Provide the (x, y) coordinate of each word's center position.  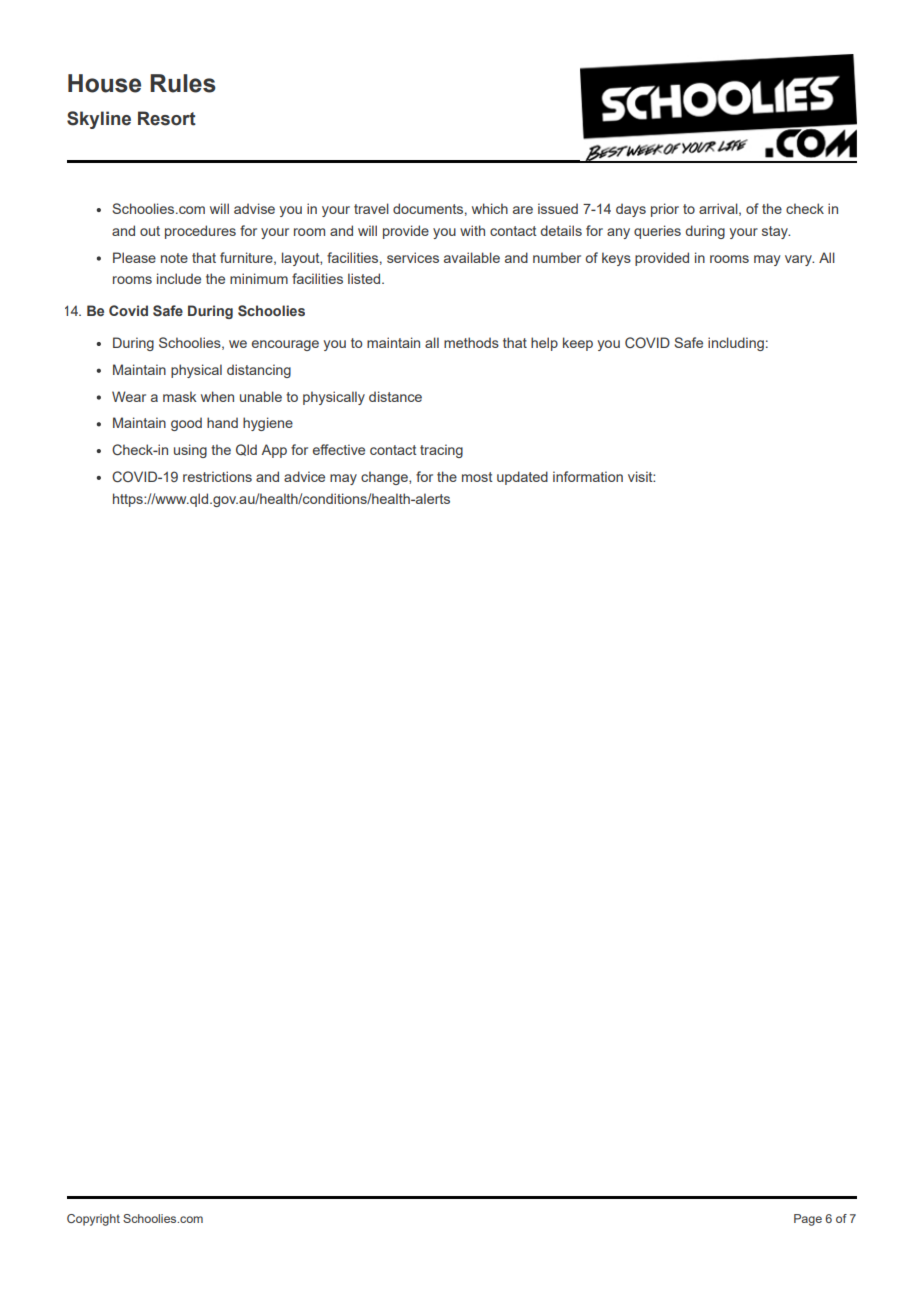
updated (522, 478)
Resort (167, 118)
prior (665, 210)
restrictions (217, 476)
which (490, 208)
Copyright (93, 1220)
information (588, 476)
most (477, 477)
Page (808, 1220)
